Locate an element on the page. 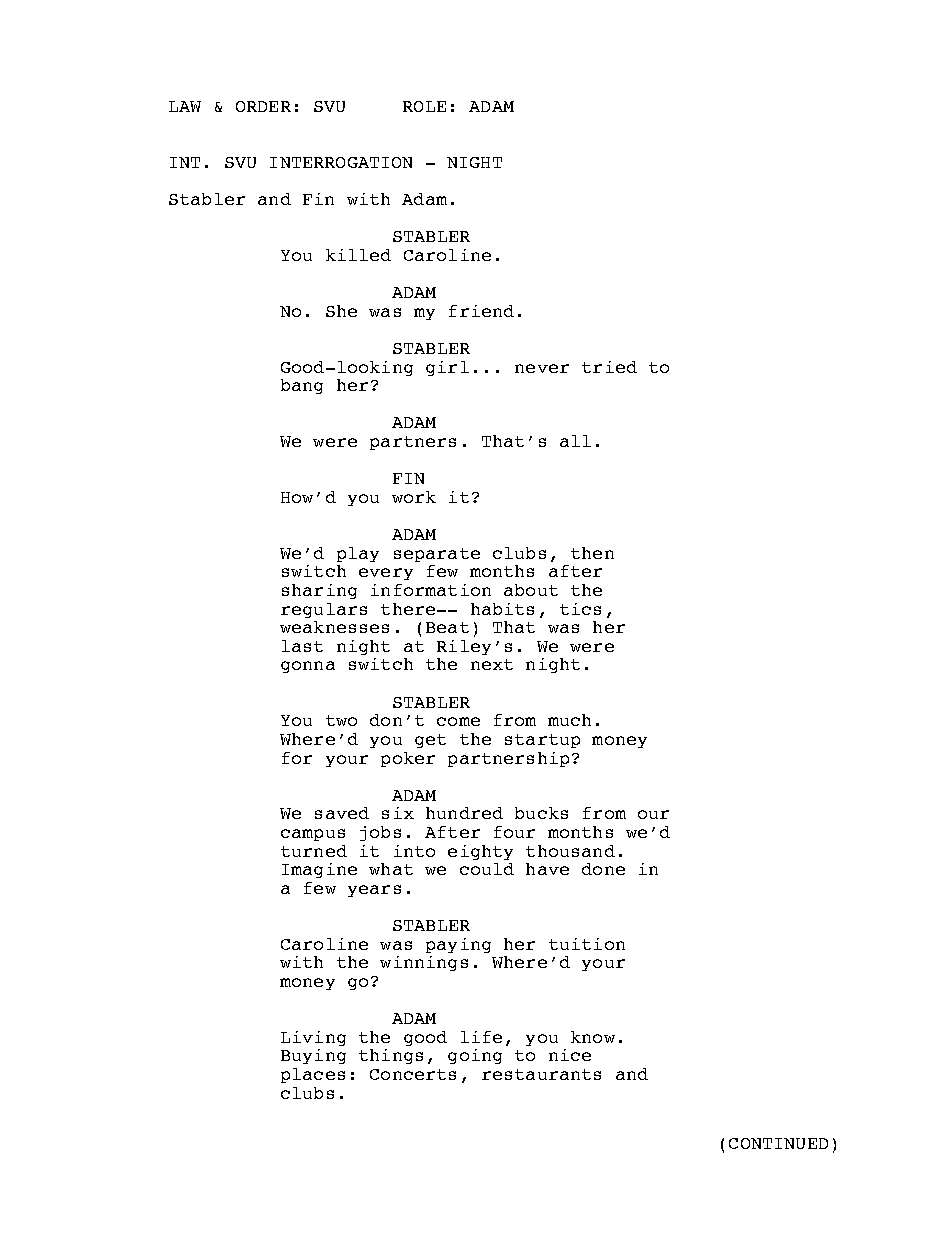 This page has width=952, height=1233. ORDER is located at coordinates (263, 106).
